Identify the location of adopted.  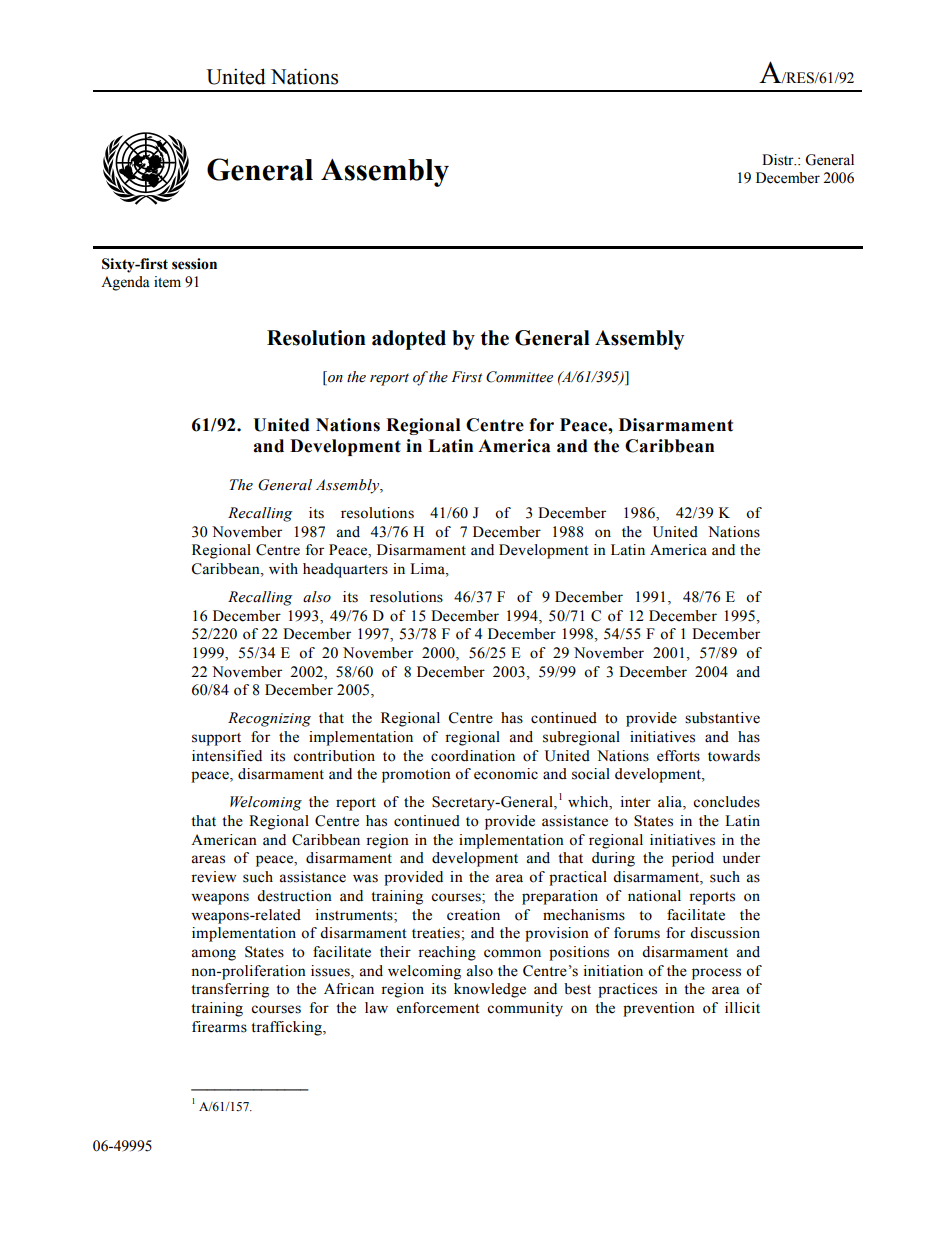
(409, 340).
